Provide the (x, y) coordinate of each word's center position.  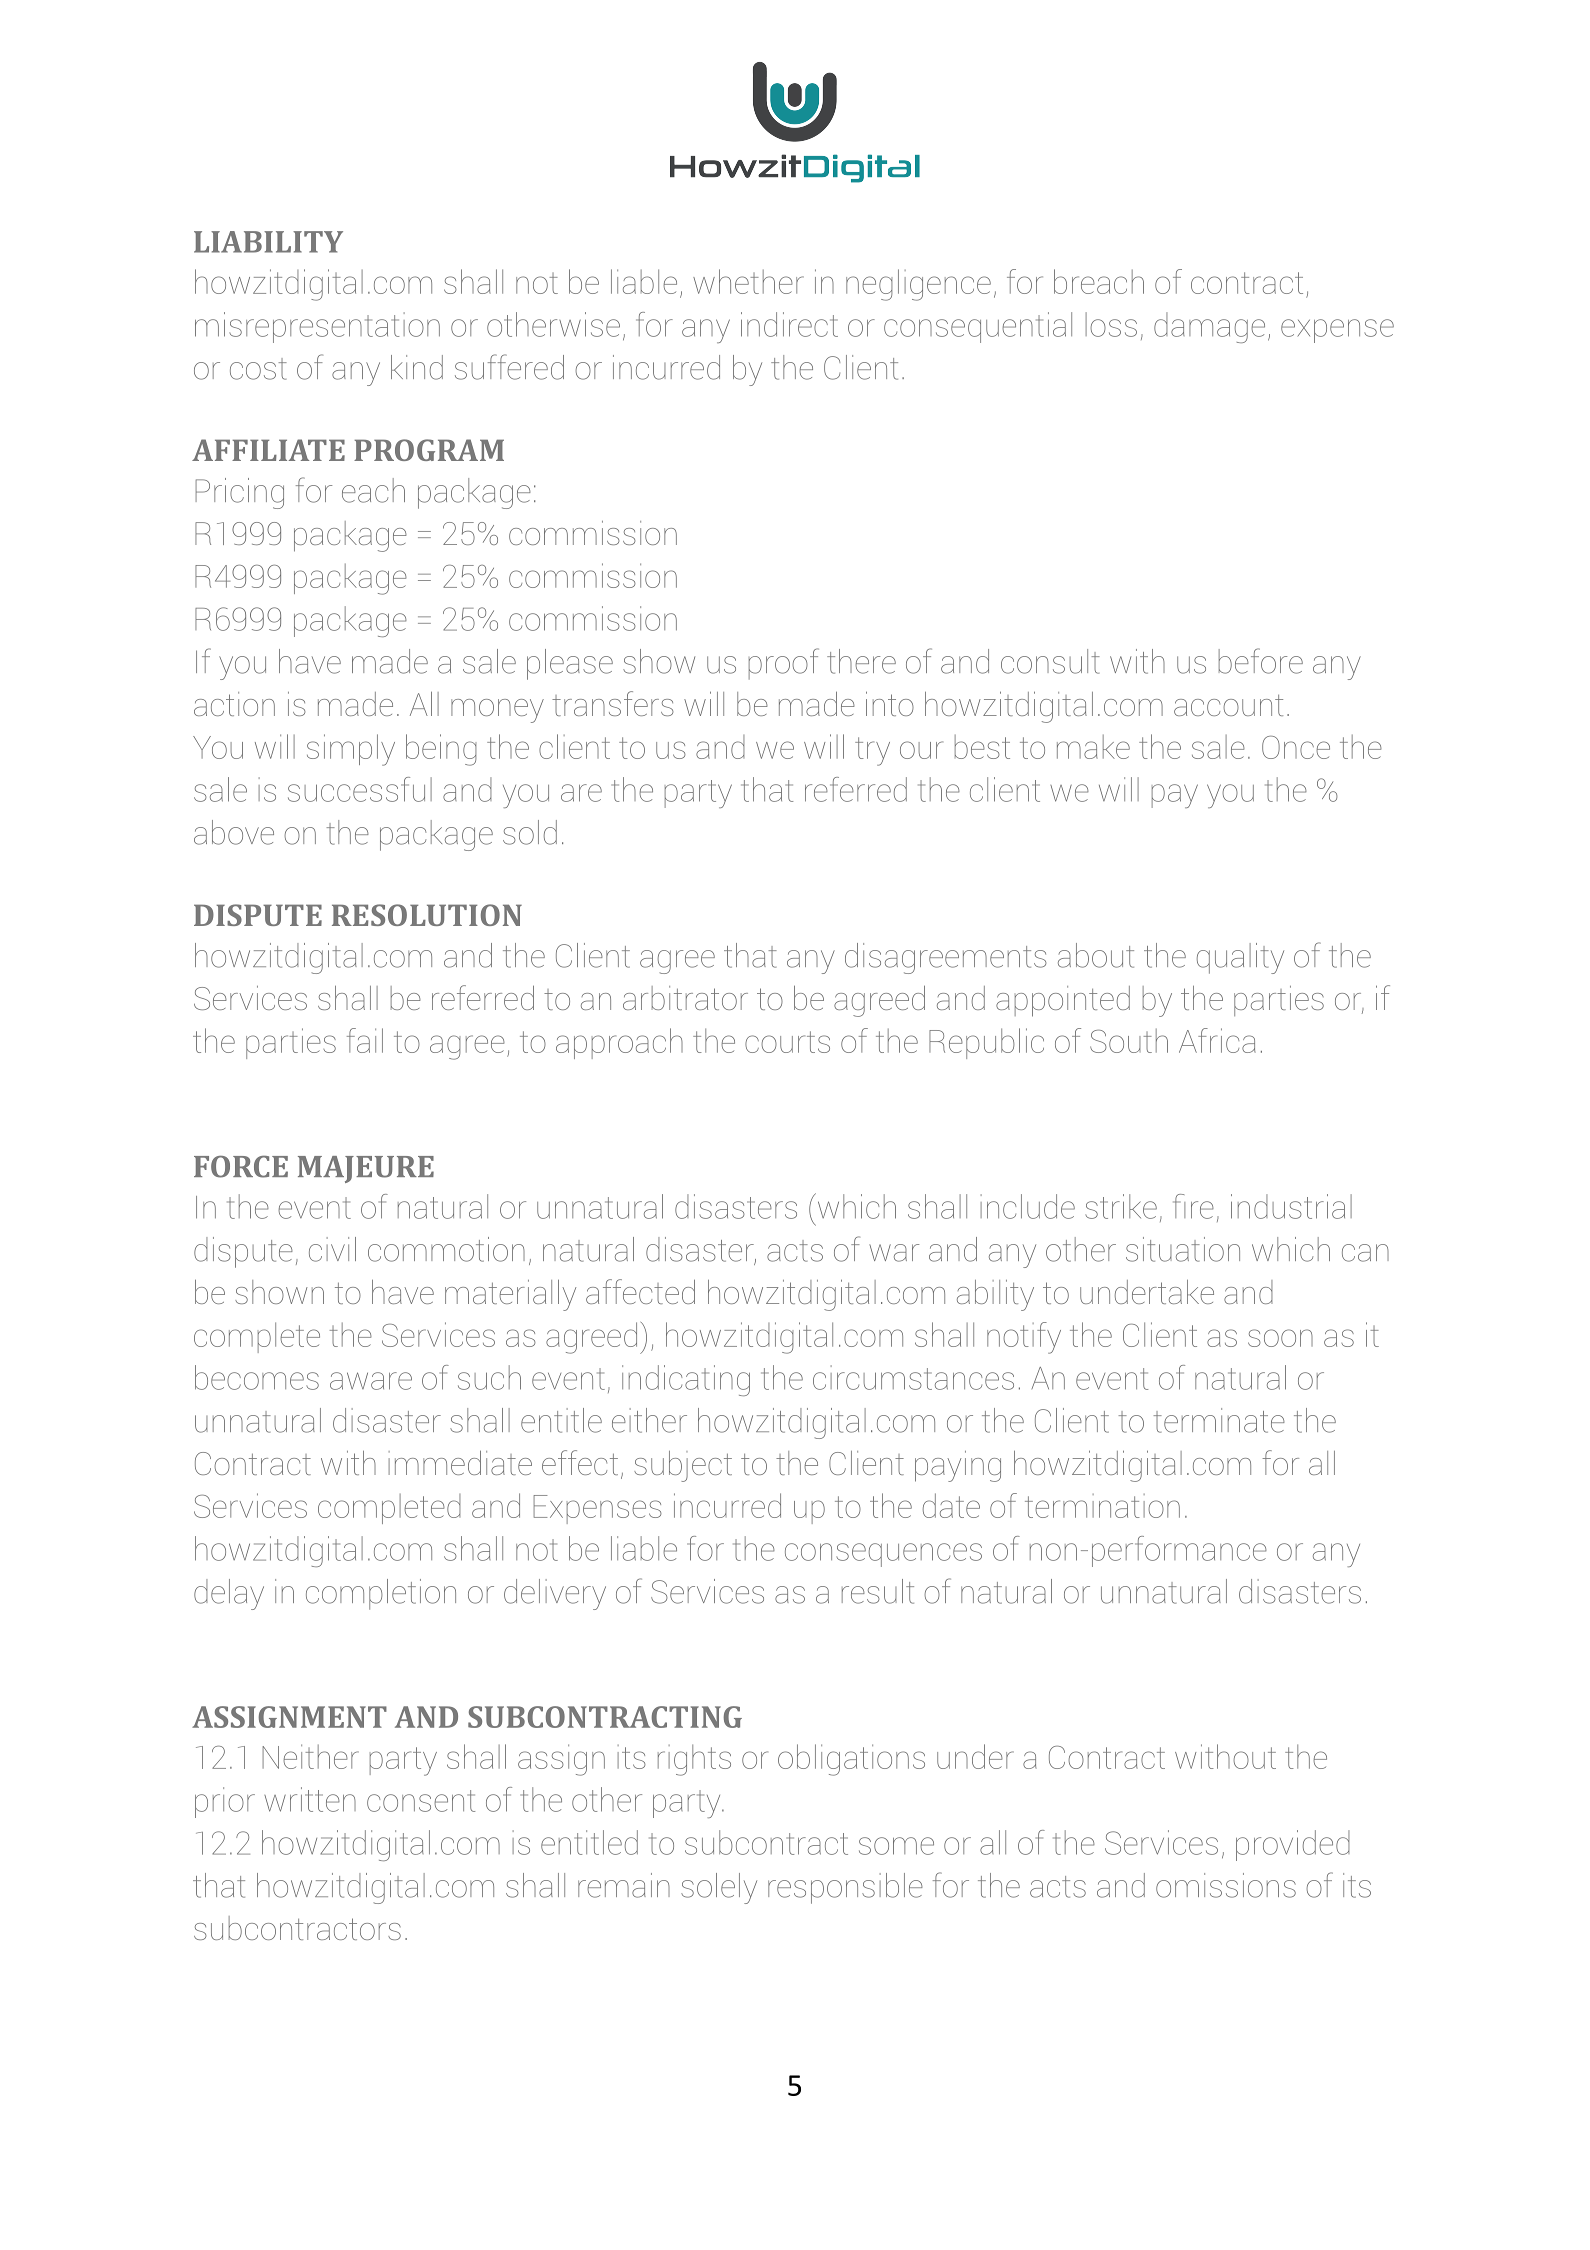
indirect (789, 324)
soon (1280, 1338)
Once (1296, 747)
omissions (1226, 1885)
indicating (686, 1380)
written (310, 1799)
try (872, 751)
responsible (845, 1888)
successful (360, 789)
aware (371, 1381)
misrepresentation (317, 327)
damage (1209, 327)
